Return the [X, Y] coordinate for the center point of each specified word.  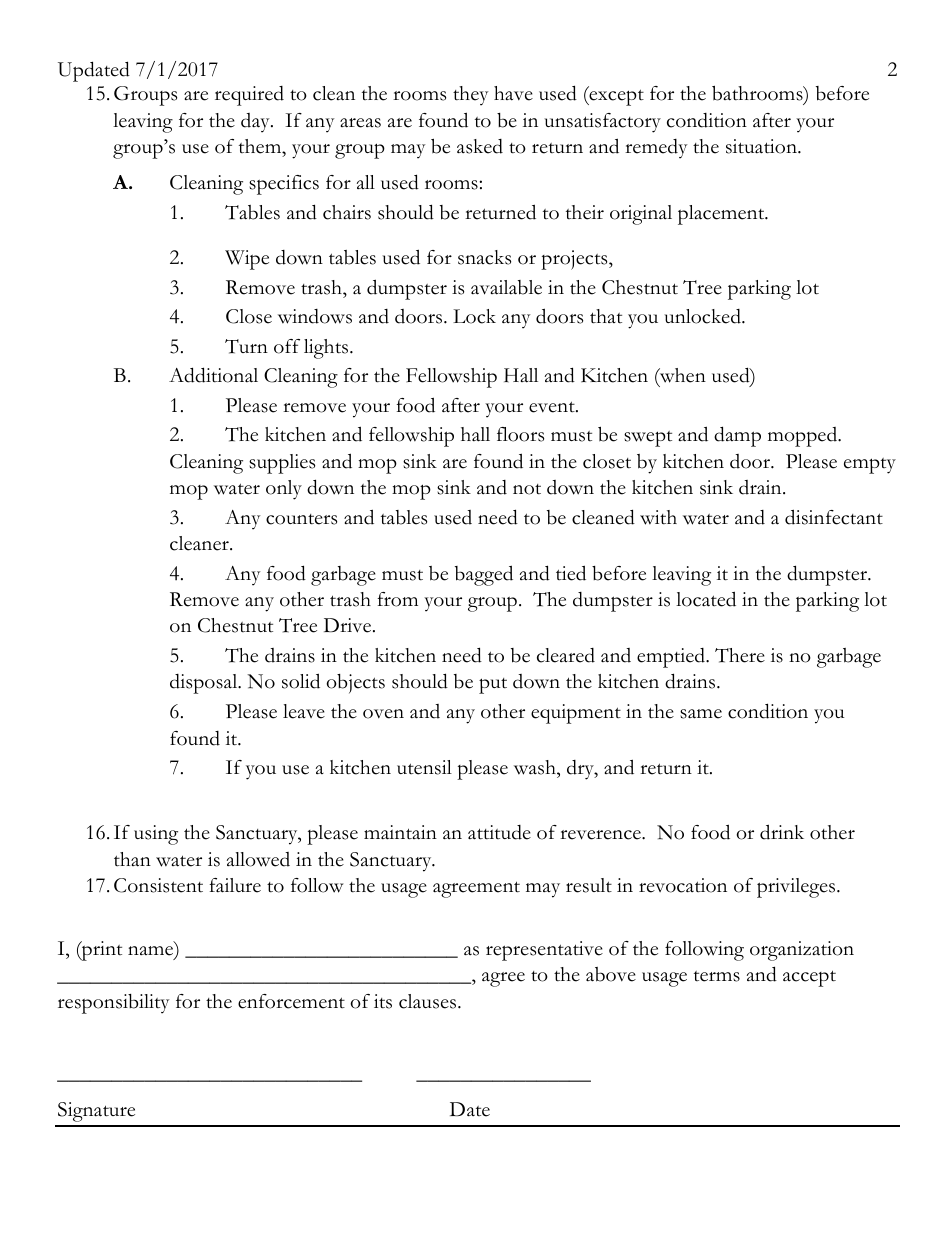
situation [762, 146]
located [706, 599]
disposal [205, 684]
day [256, 123]
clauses [429, 1001]
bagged [484, 575]
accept [809, 978]
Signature [96, 1112]
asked [480, 146]
